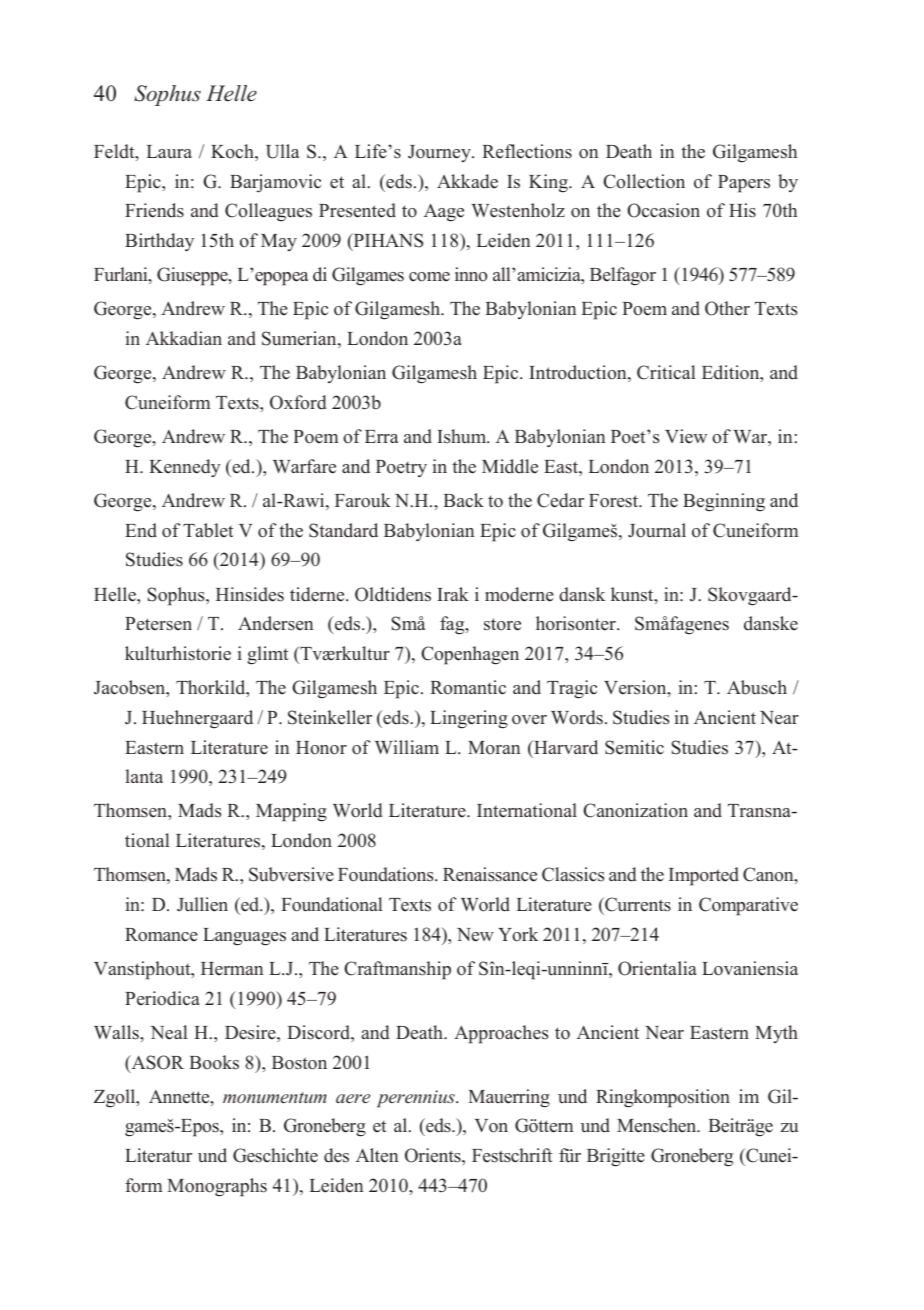  Describe the element at coordinates (169, 152) in the screenshot. I see `Laura` at that location.
